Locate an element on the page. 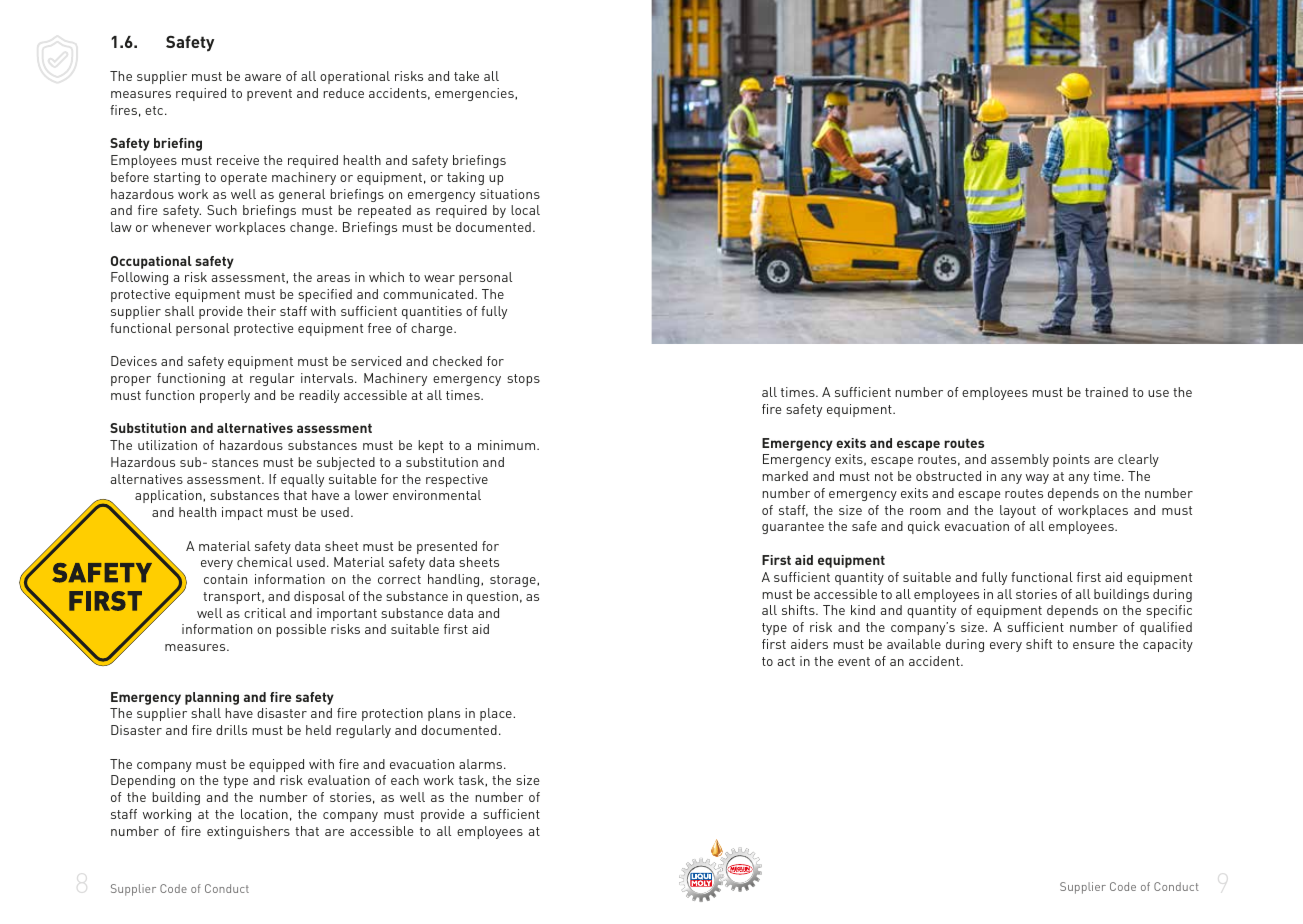 The image size is (1303, 924). aware is located at coordinates (263, 77).
